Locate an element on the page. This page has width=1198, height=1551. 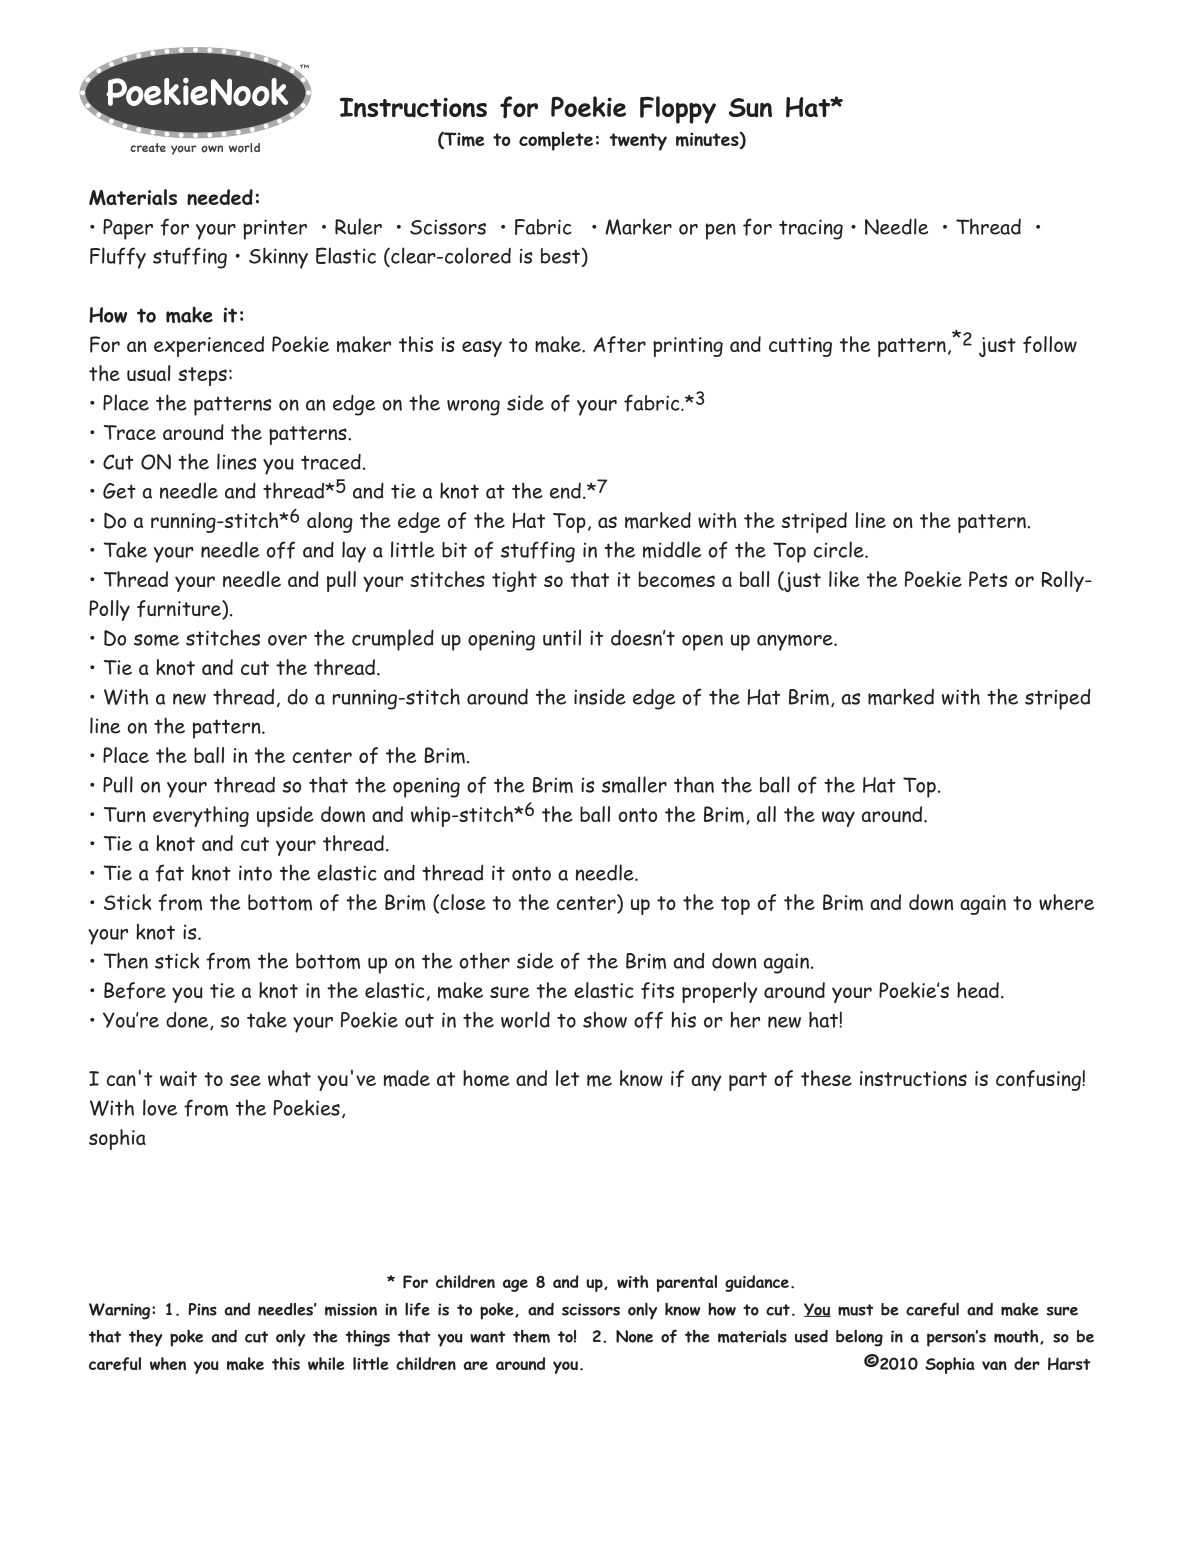
until is located at coordinates (562, 637).
